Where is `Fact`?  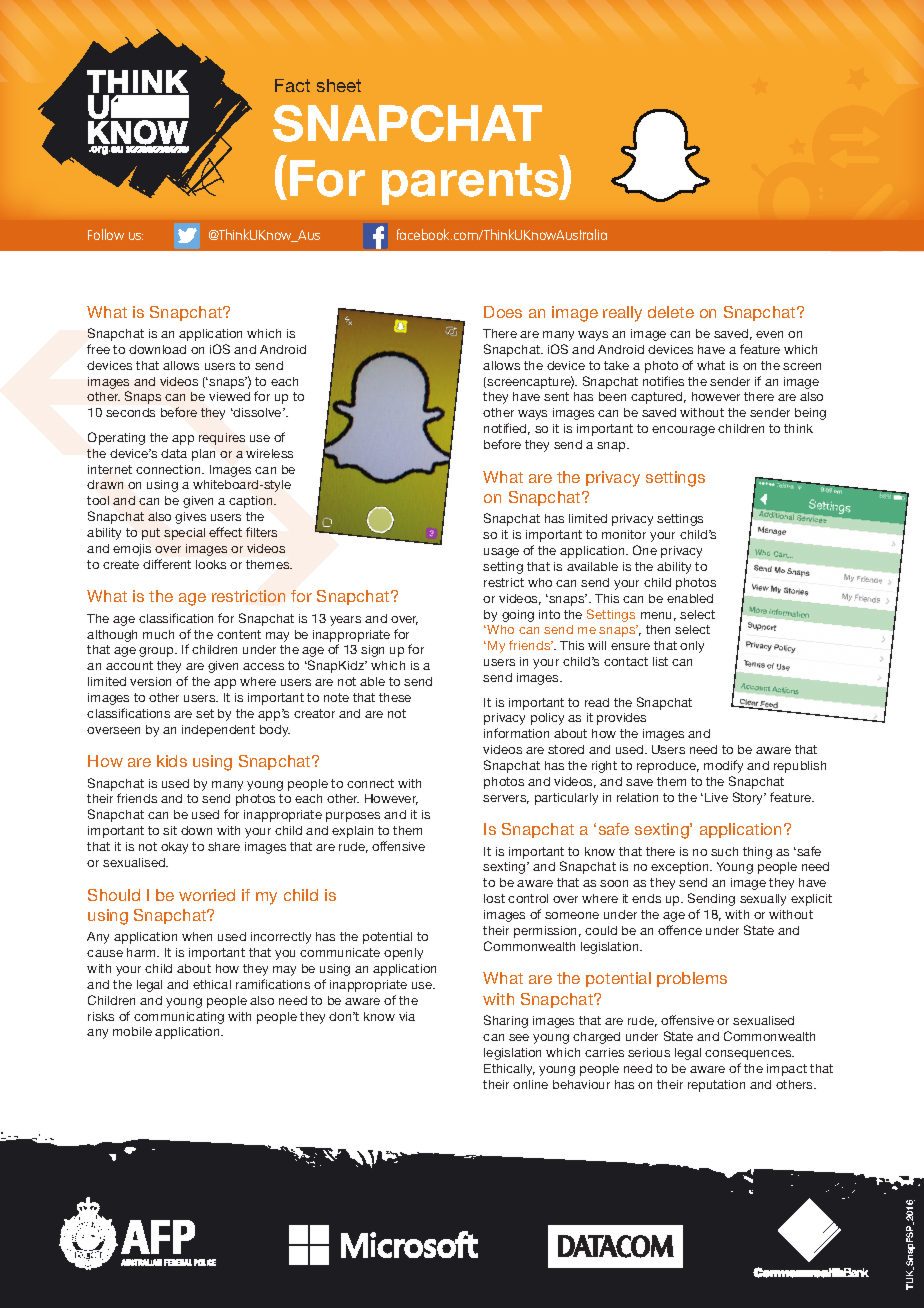 Fact is located at coordinates (292, 85).
